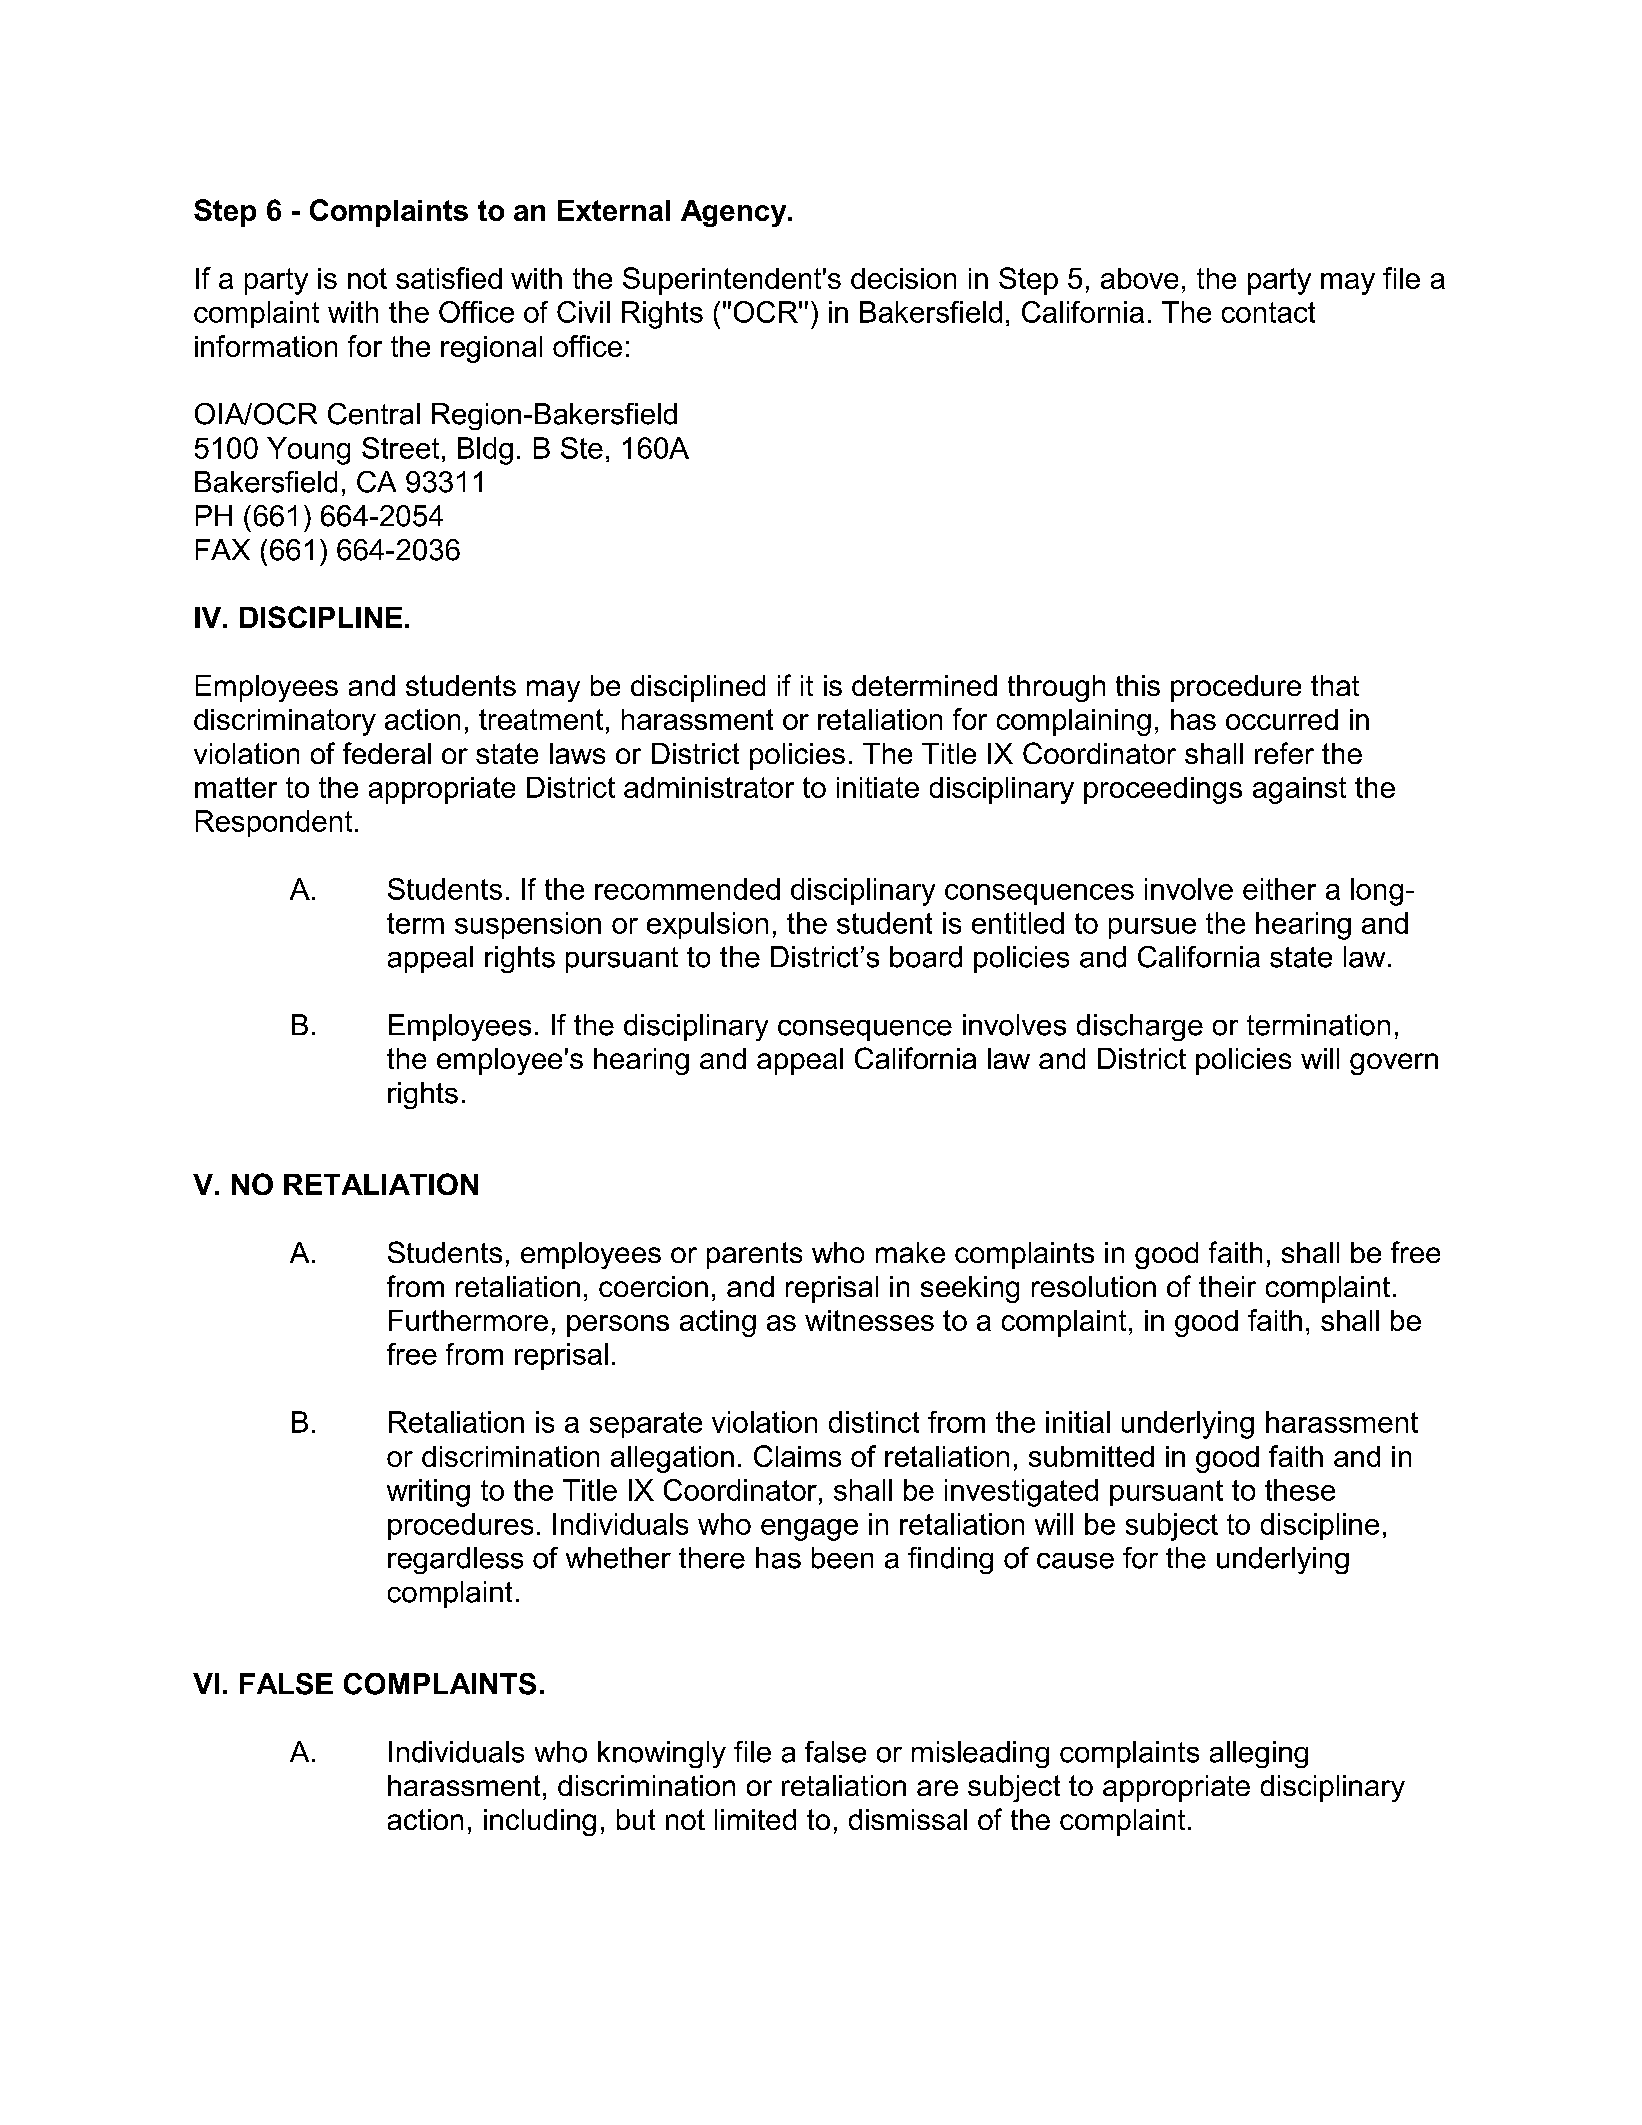 Image resolution: width=1642 pixels, height=2125 pixels. What do you see at coordinates (387, 753) in the screenshot?
I see `federal` at bounding box center [387, 753].
